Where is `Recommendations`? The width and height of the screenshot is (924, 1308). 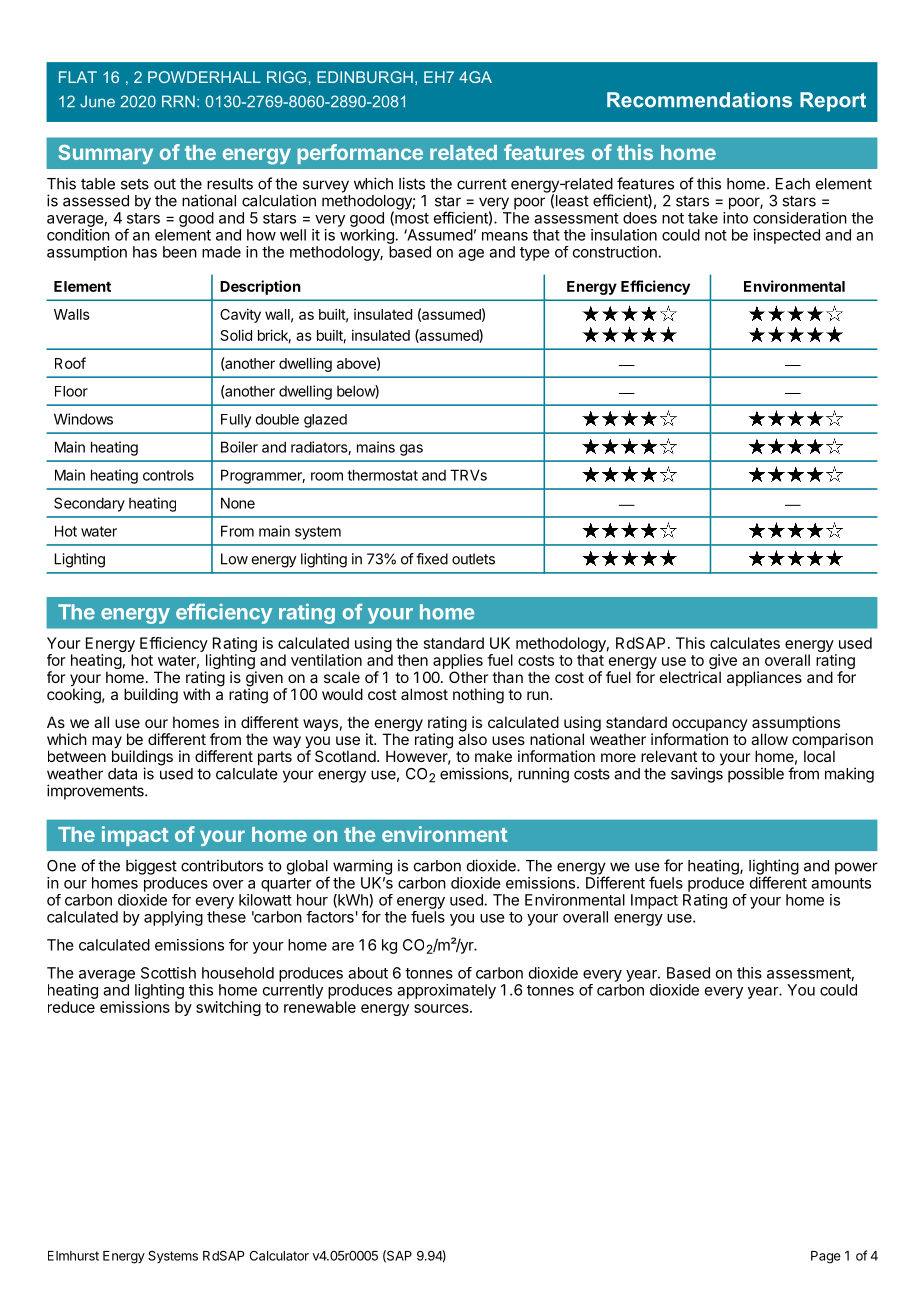
Recommendations is located at coordinates (699, 100).
